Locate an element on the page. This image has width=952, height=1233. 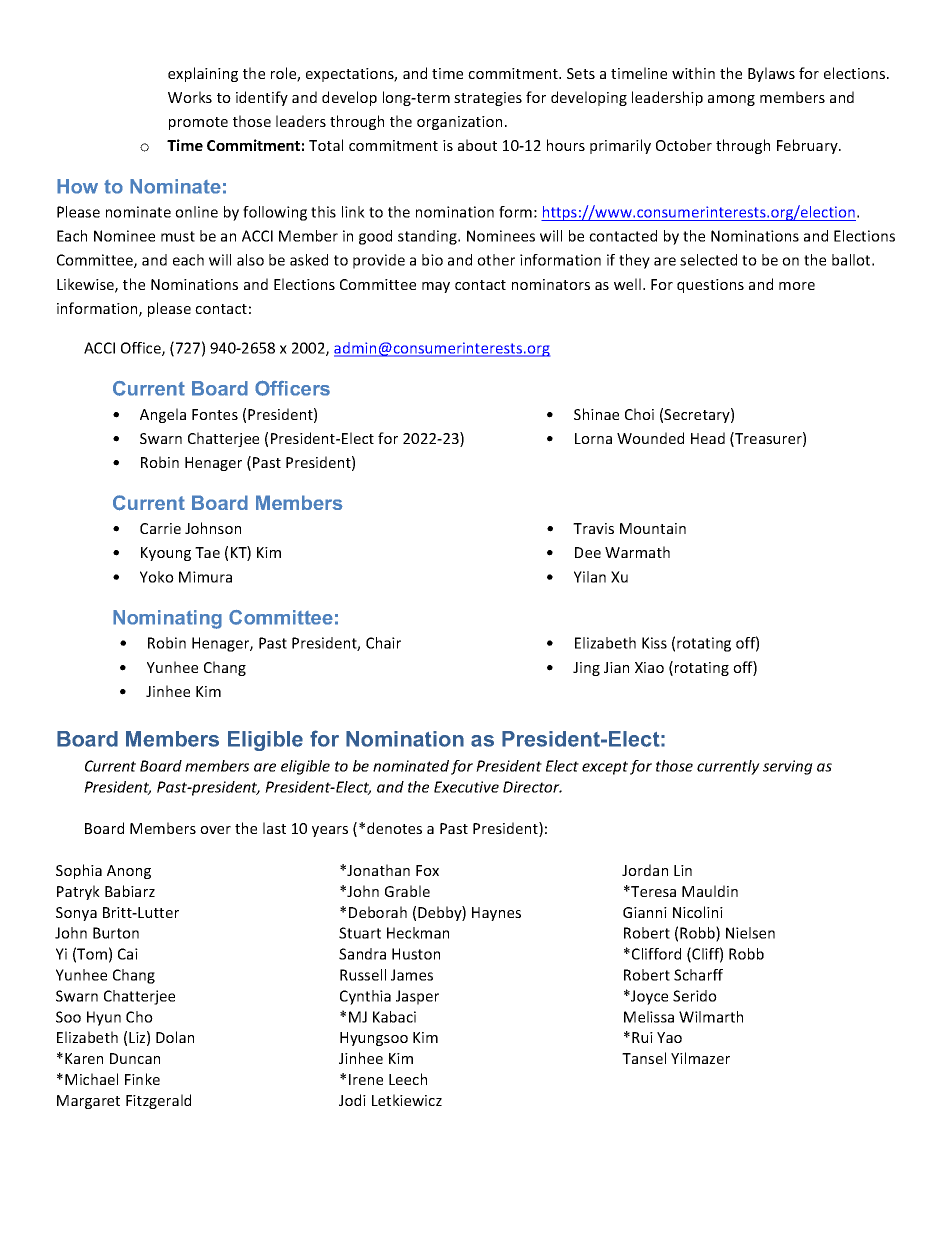
Works is located at coordinates (190, 97).
